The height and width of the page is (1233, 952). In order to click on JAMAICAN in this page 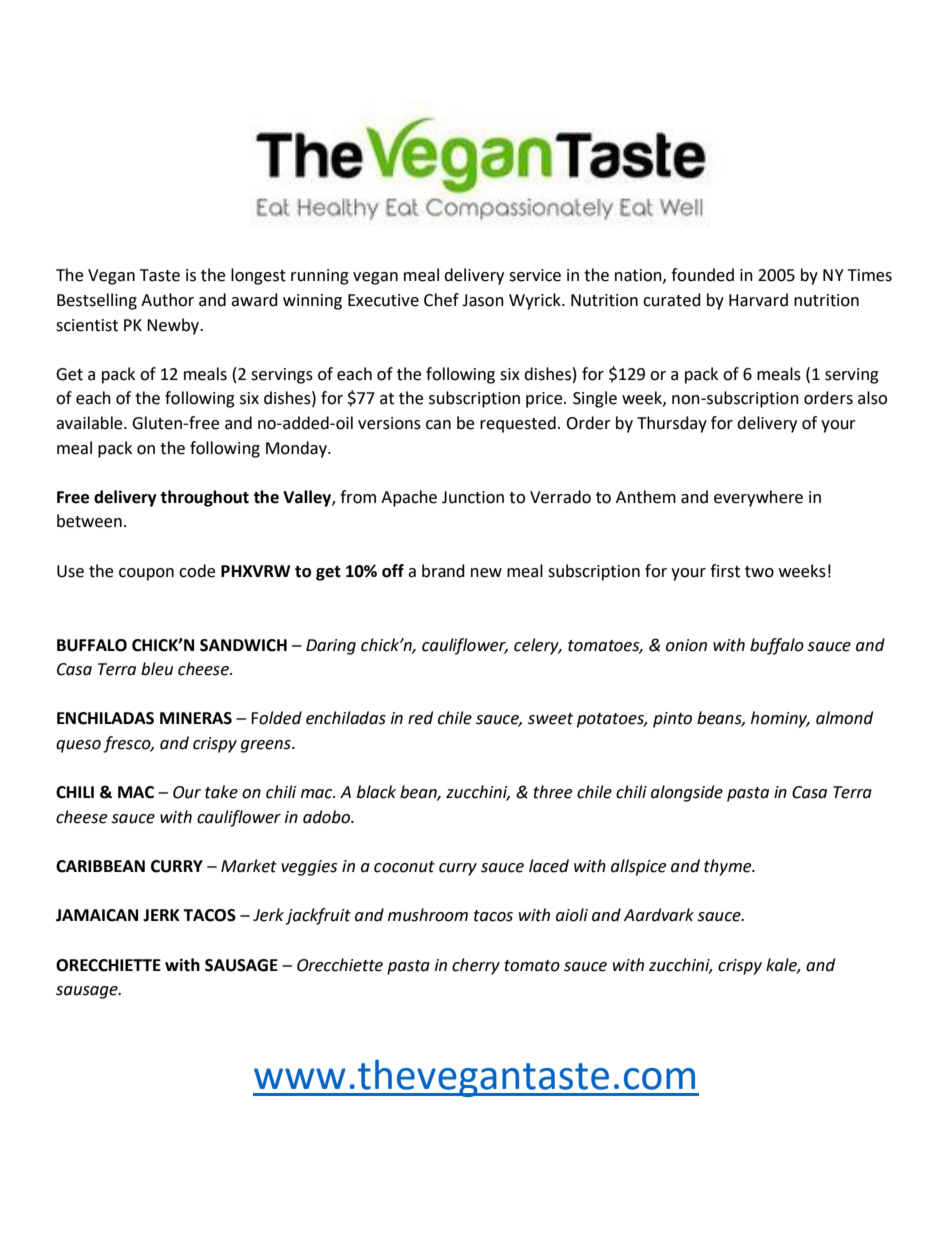, I will do `click(97, 915)`.
